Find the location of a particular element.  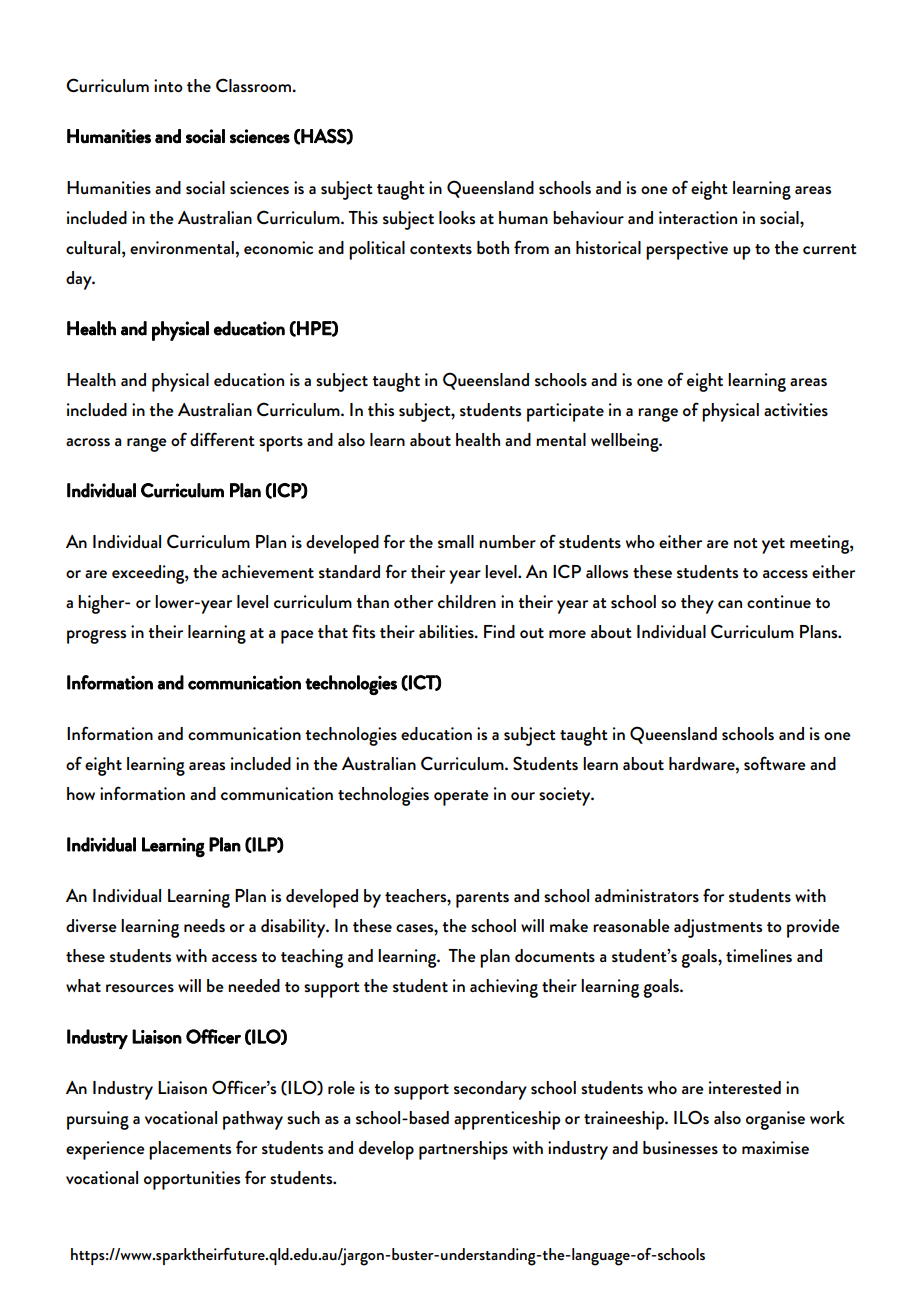

activities is located at coordinates (796, 409).
